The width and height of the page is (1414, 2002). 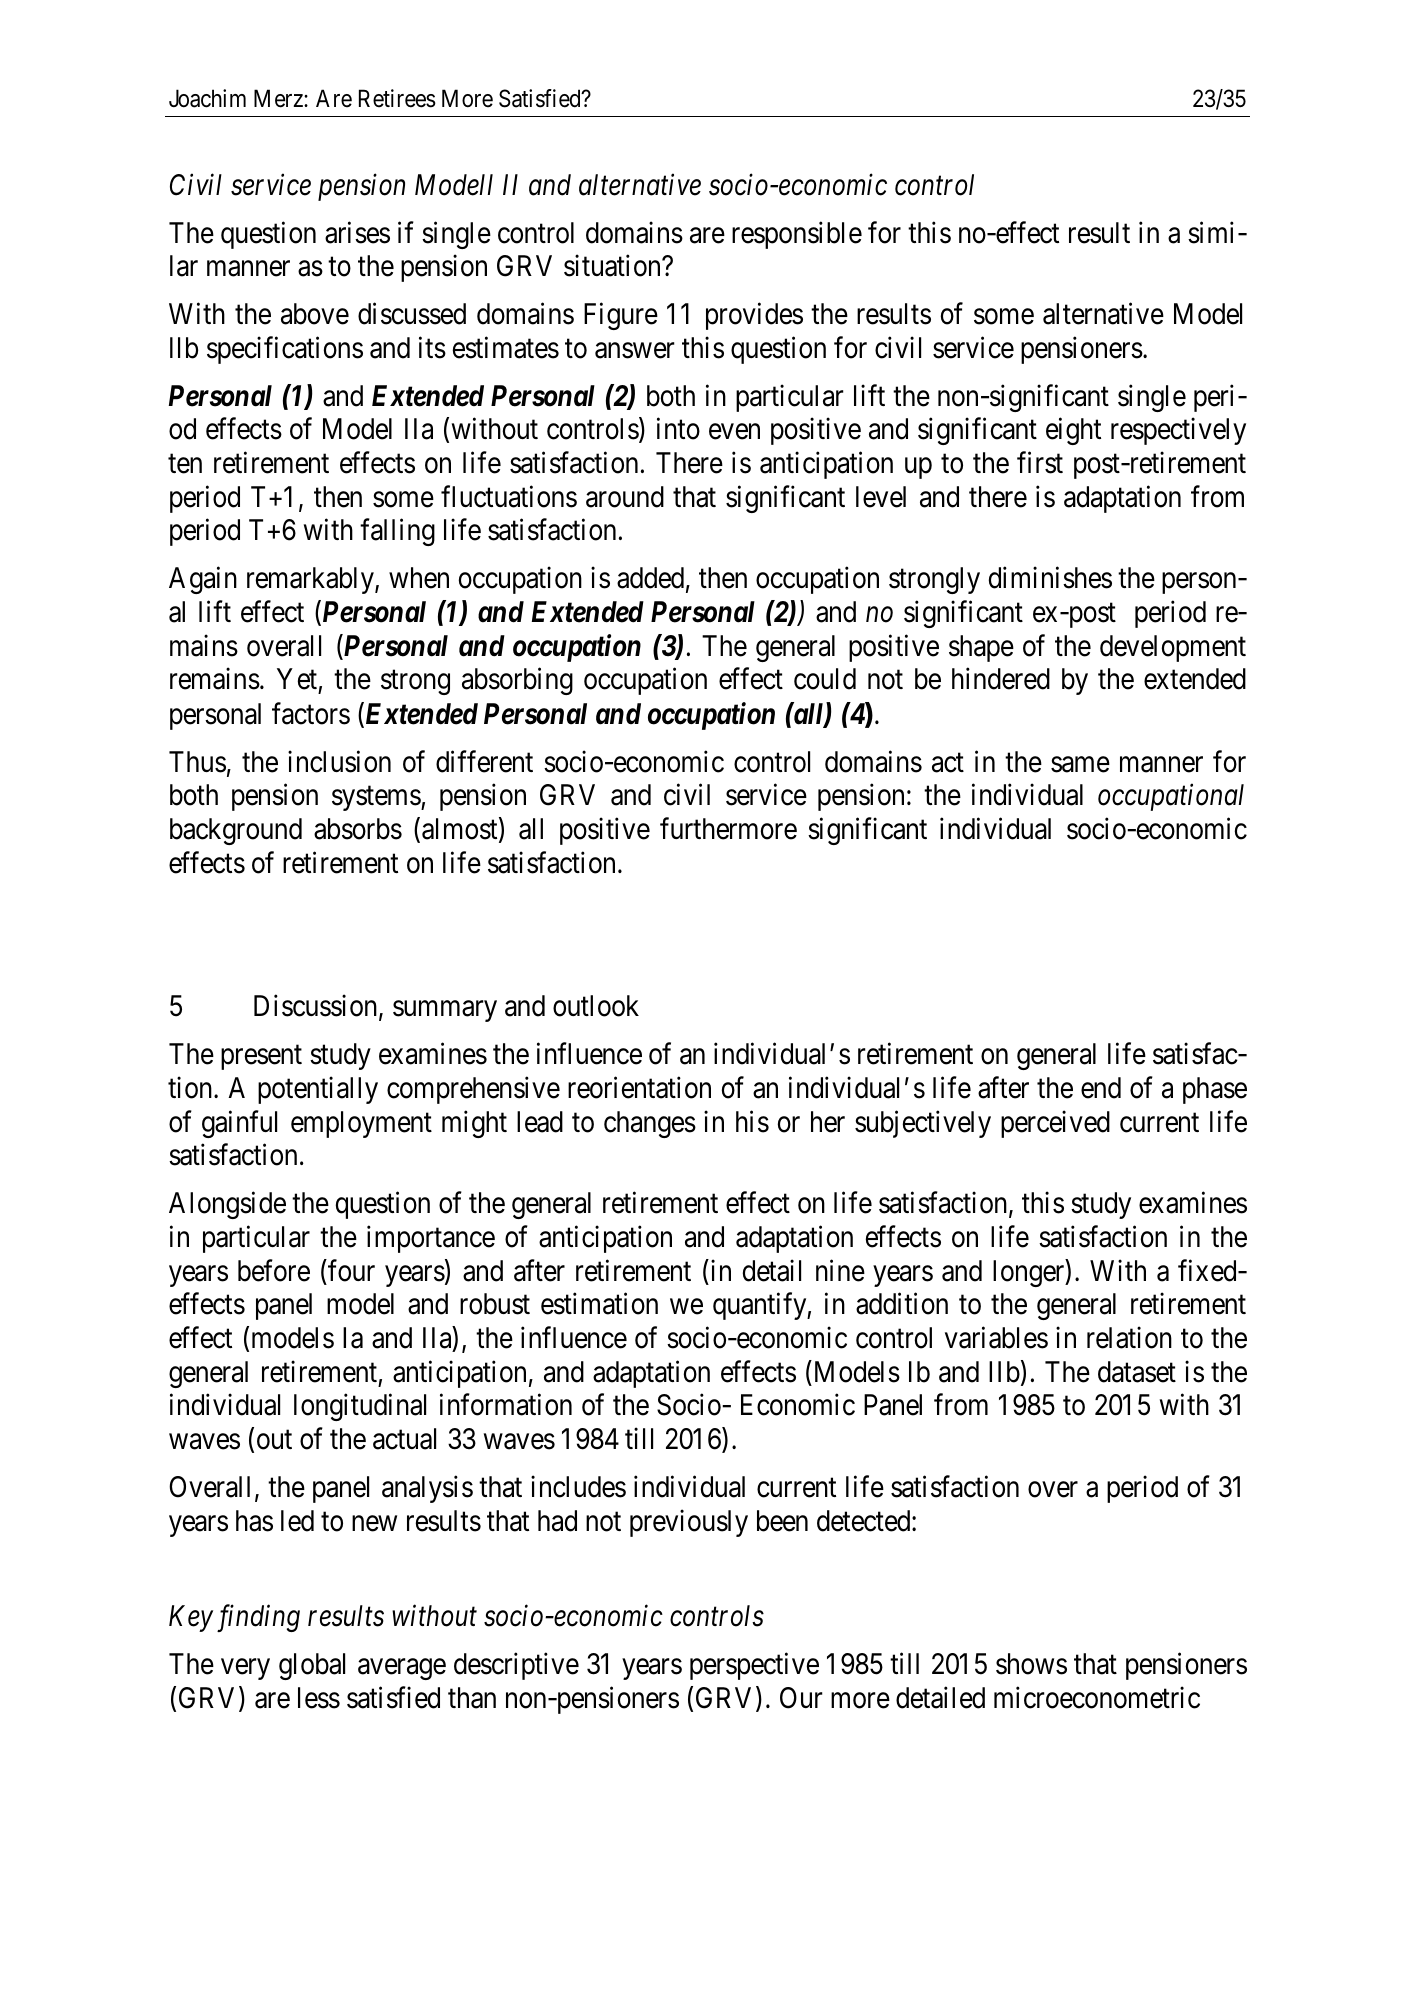 I want to click on changes, so click(x=650, y=1124).
